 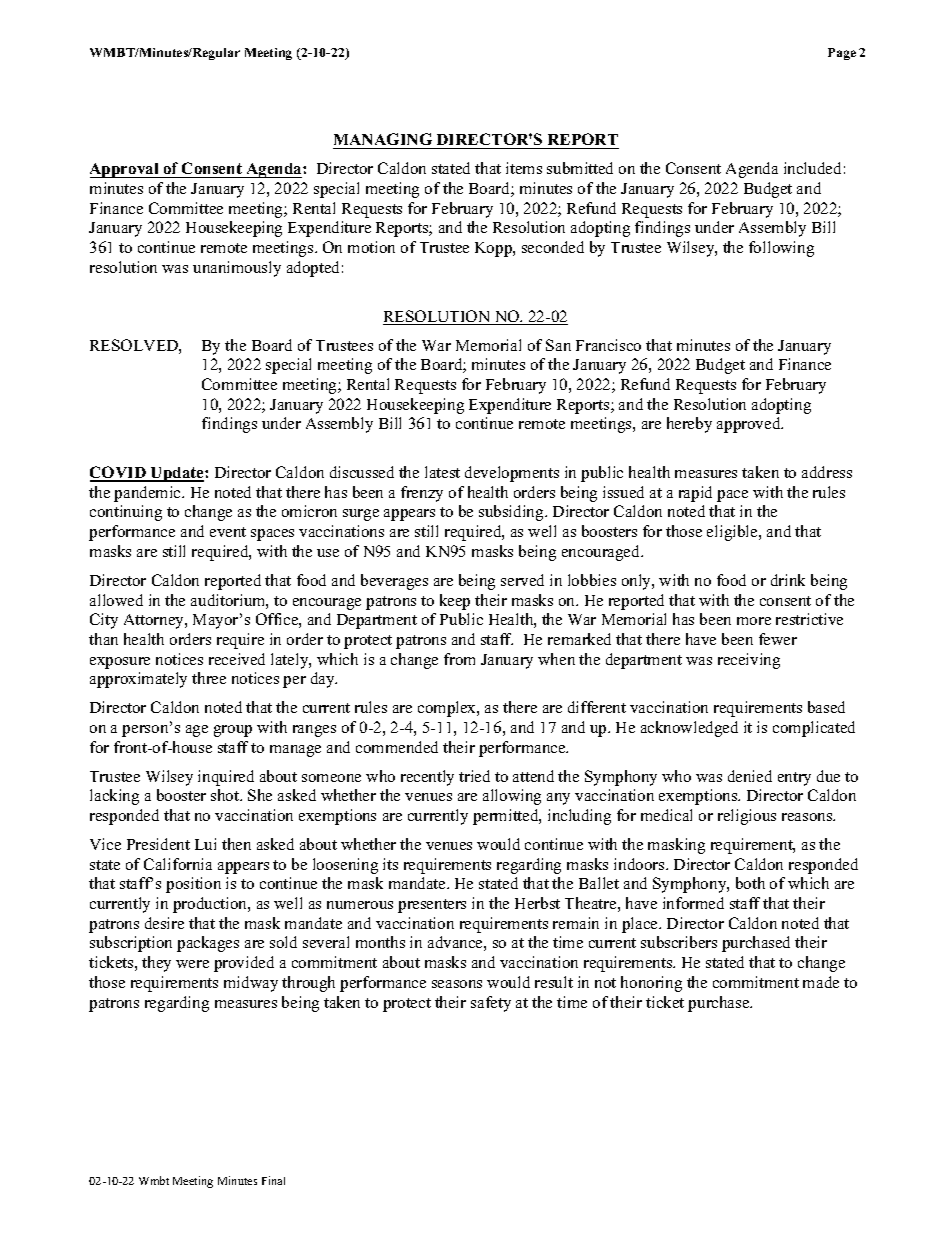 What do you see at coordinates (125, 170) in the screenshot?
I see `Approval` at bounding box center [125, 170].
